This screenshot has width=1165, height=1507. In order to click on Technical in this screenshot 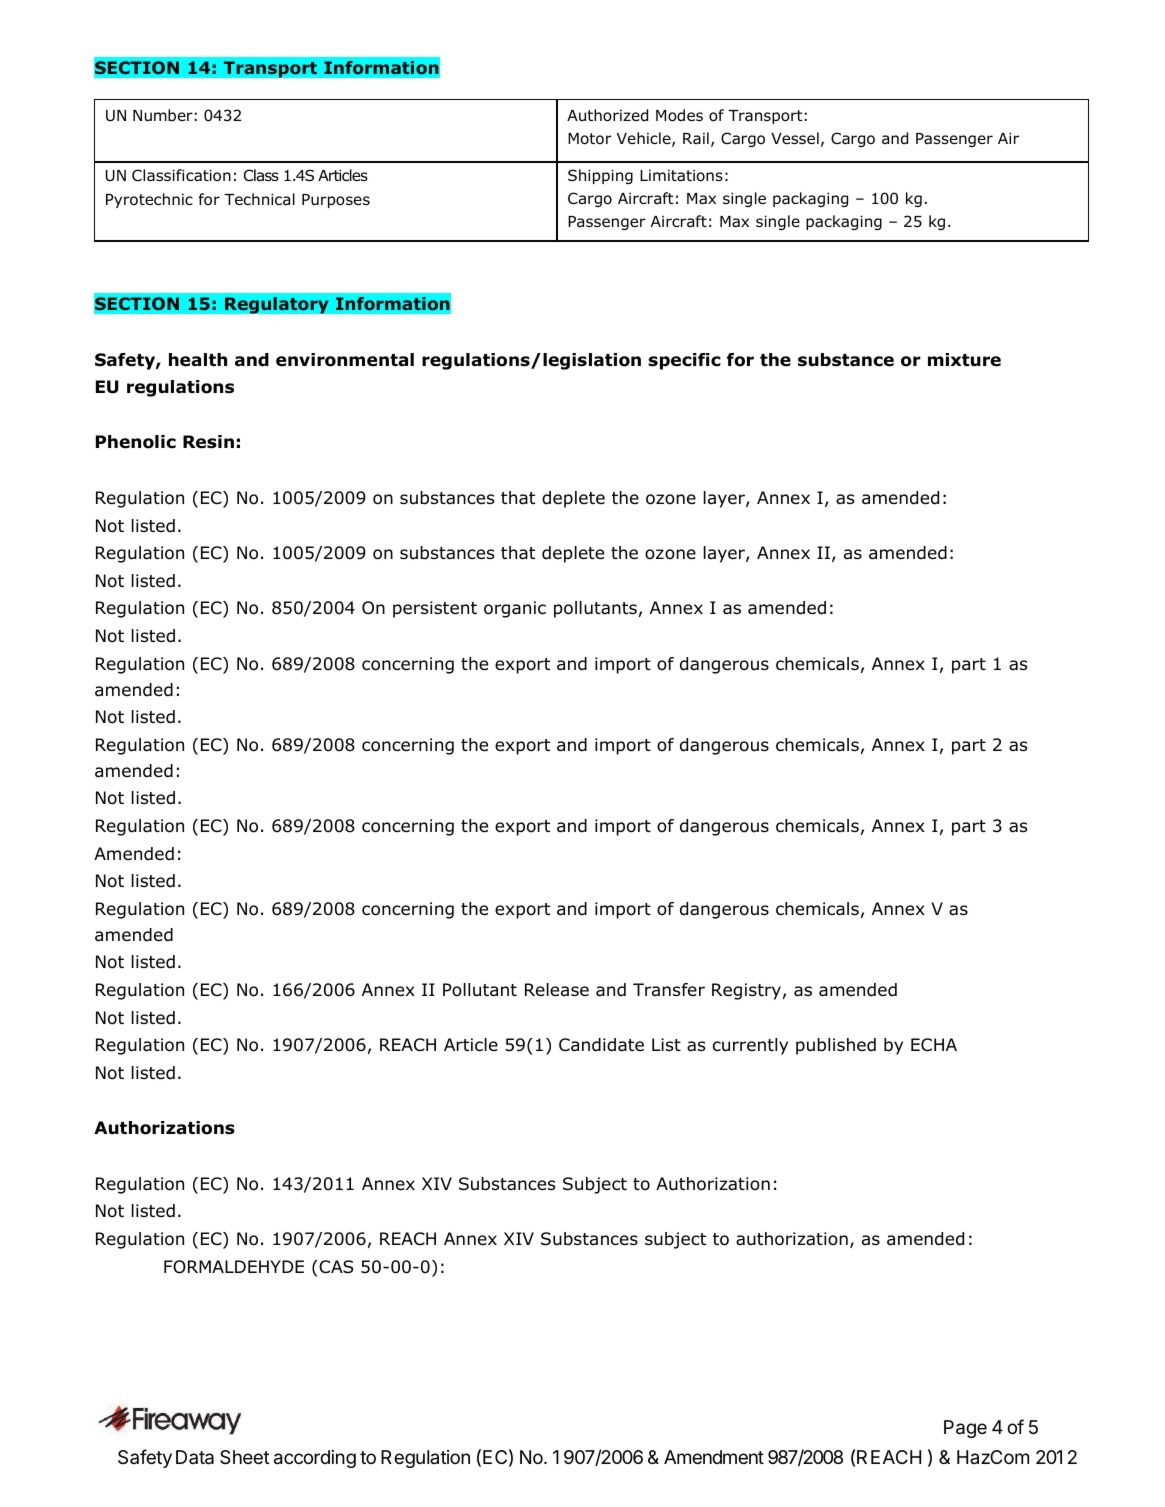, I will do `click(259, 199)`.
